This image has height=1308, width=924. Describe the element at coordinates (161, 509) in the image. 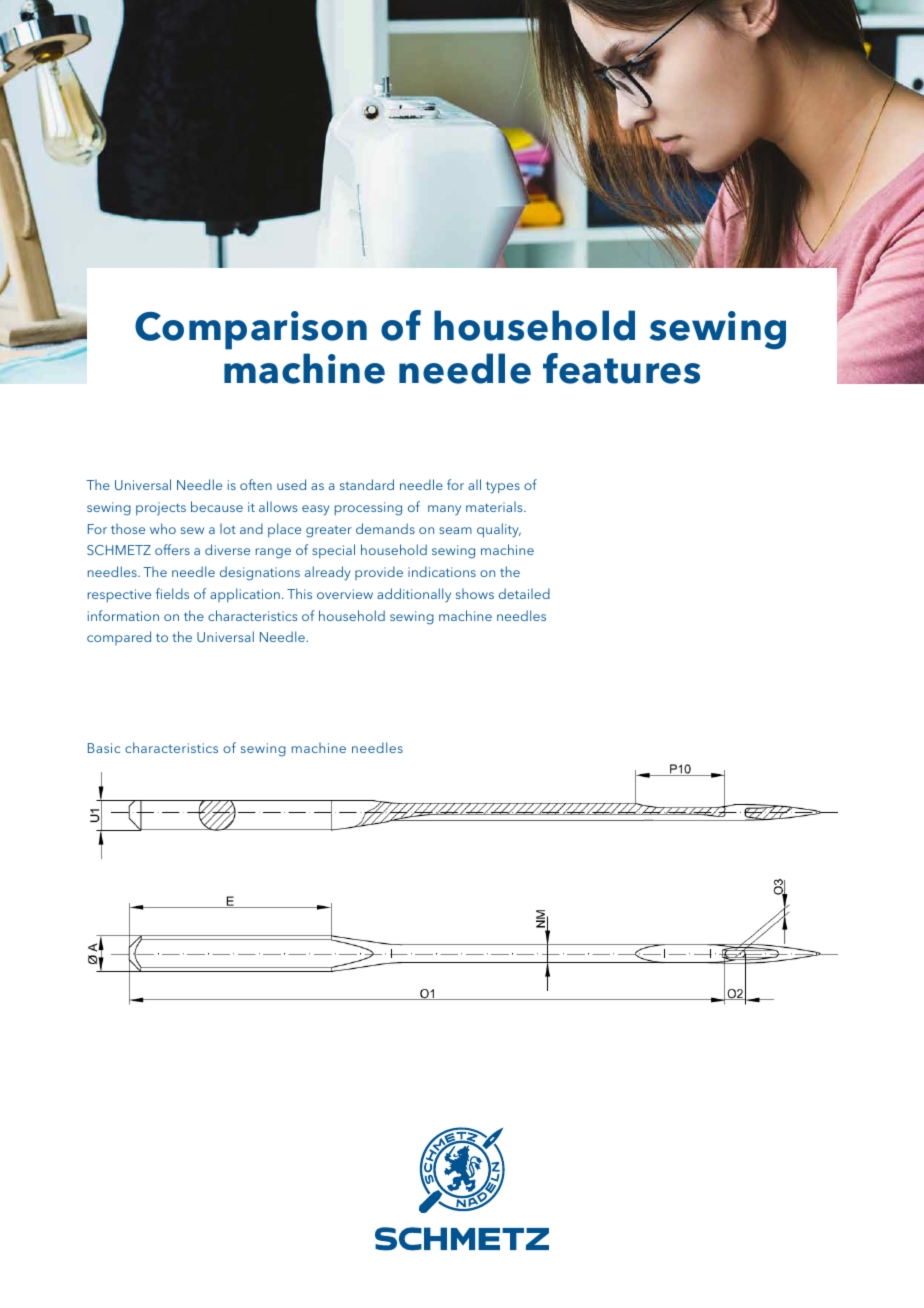

I see `projects` at that location.
